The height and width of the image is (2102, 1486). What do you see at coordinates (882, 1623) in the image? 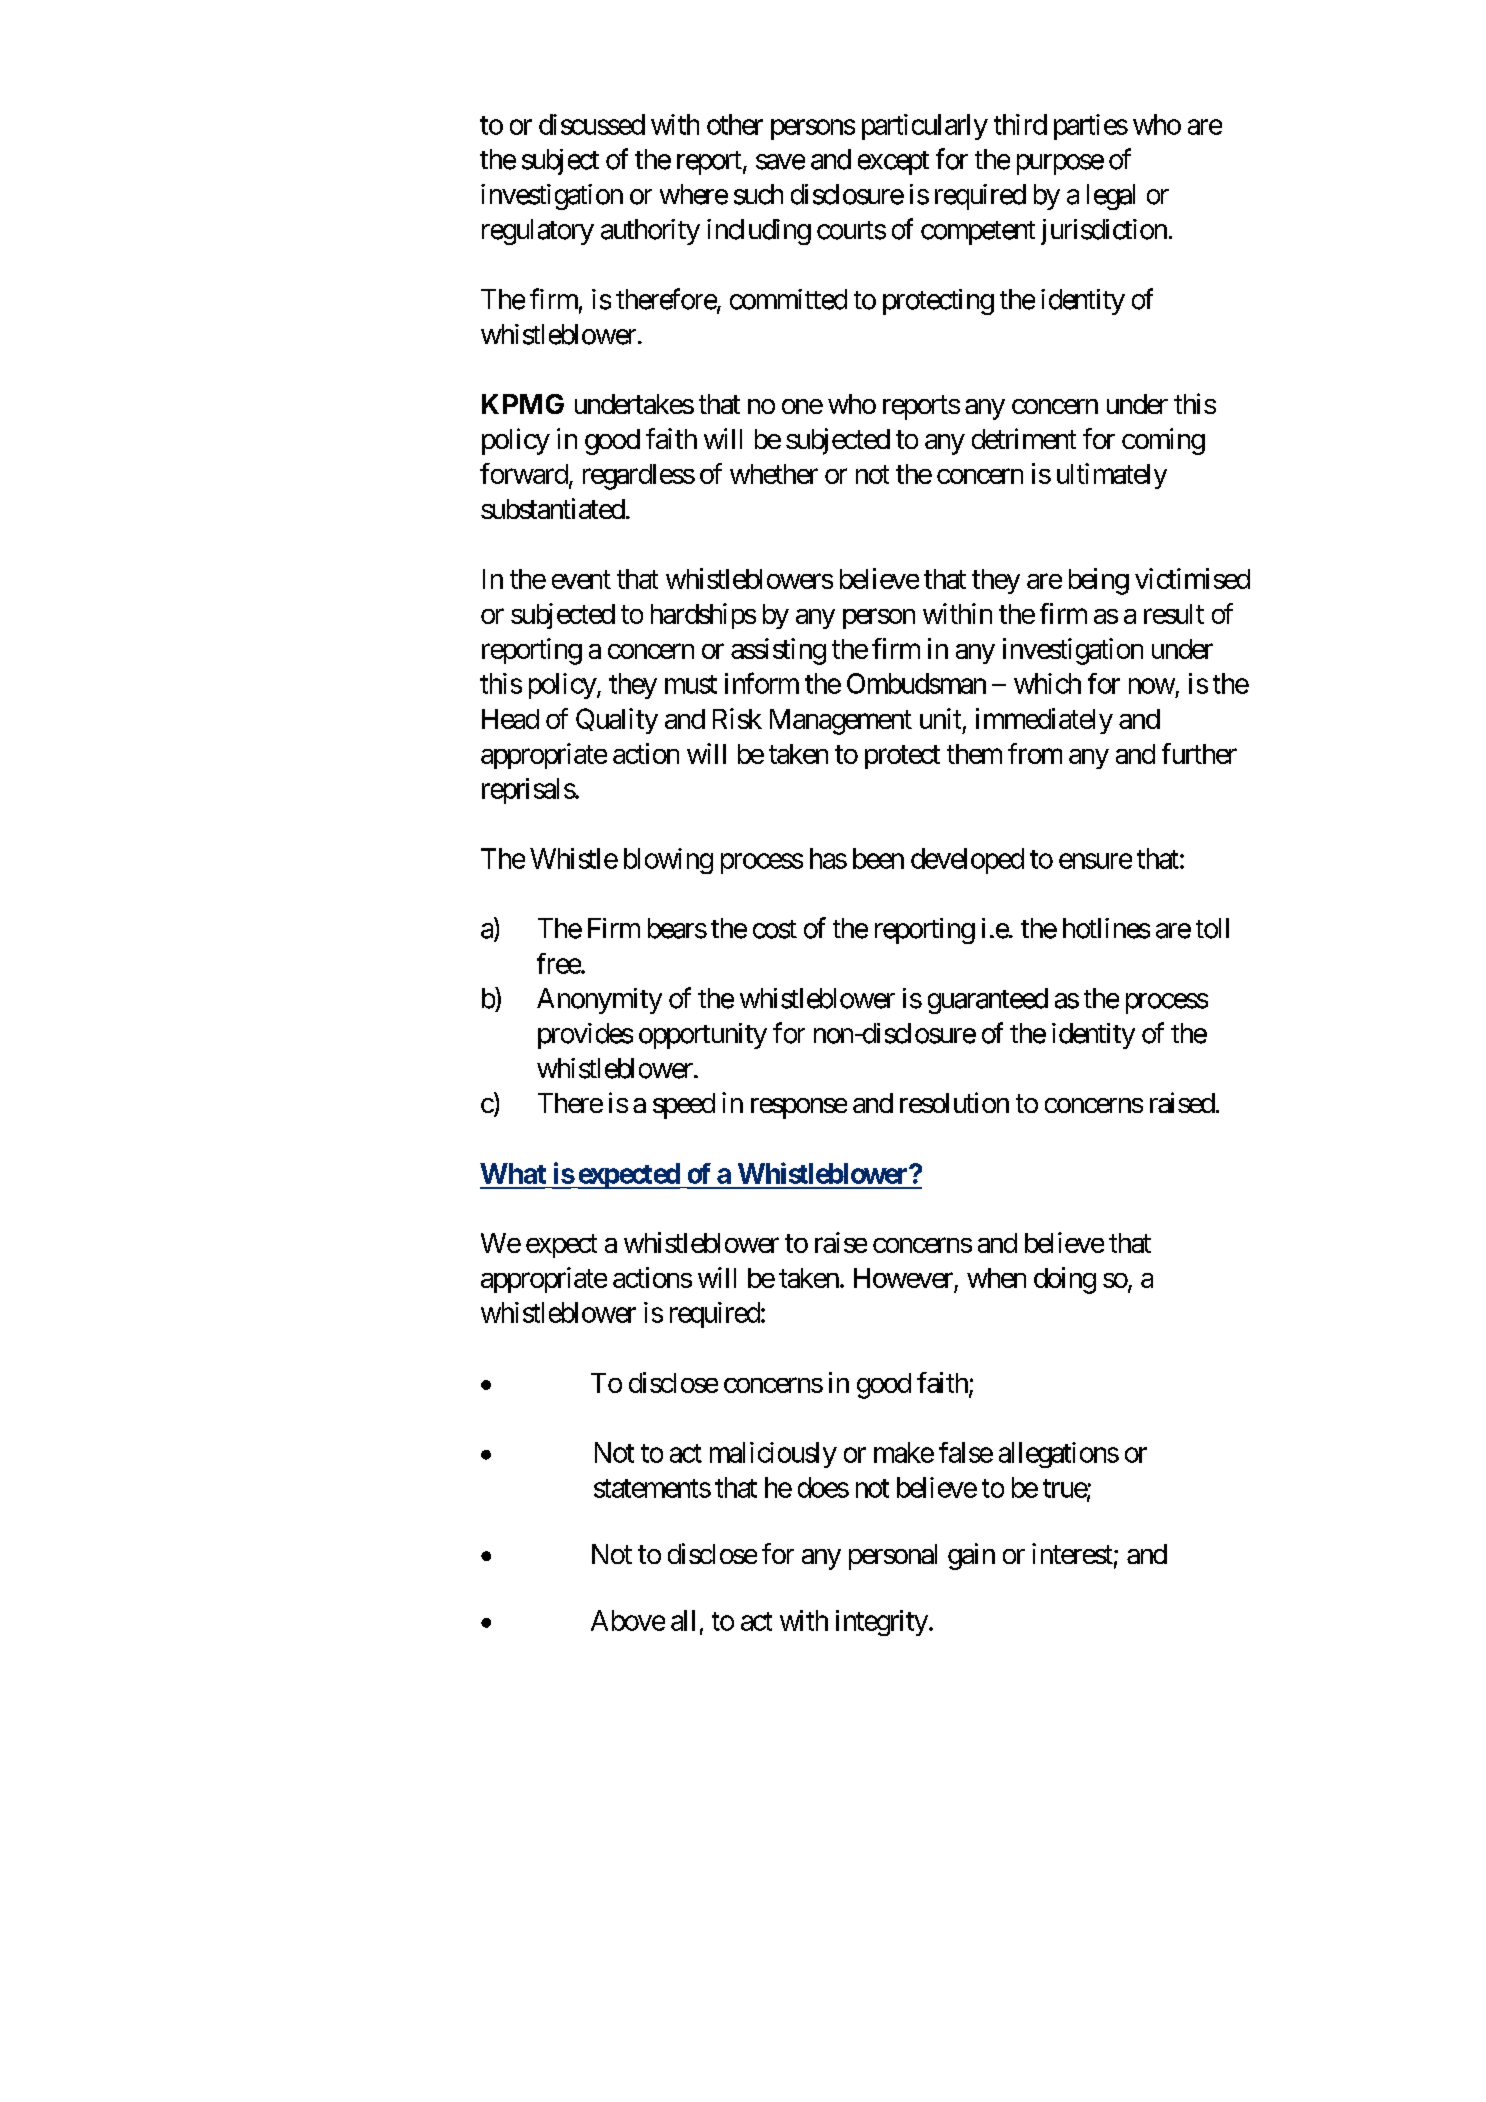
I see `integrity` at bounding box center [882, 1623].
